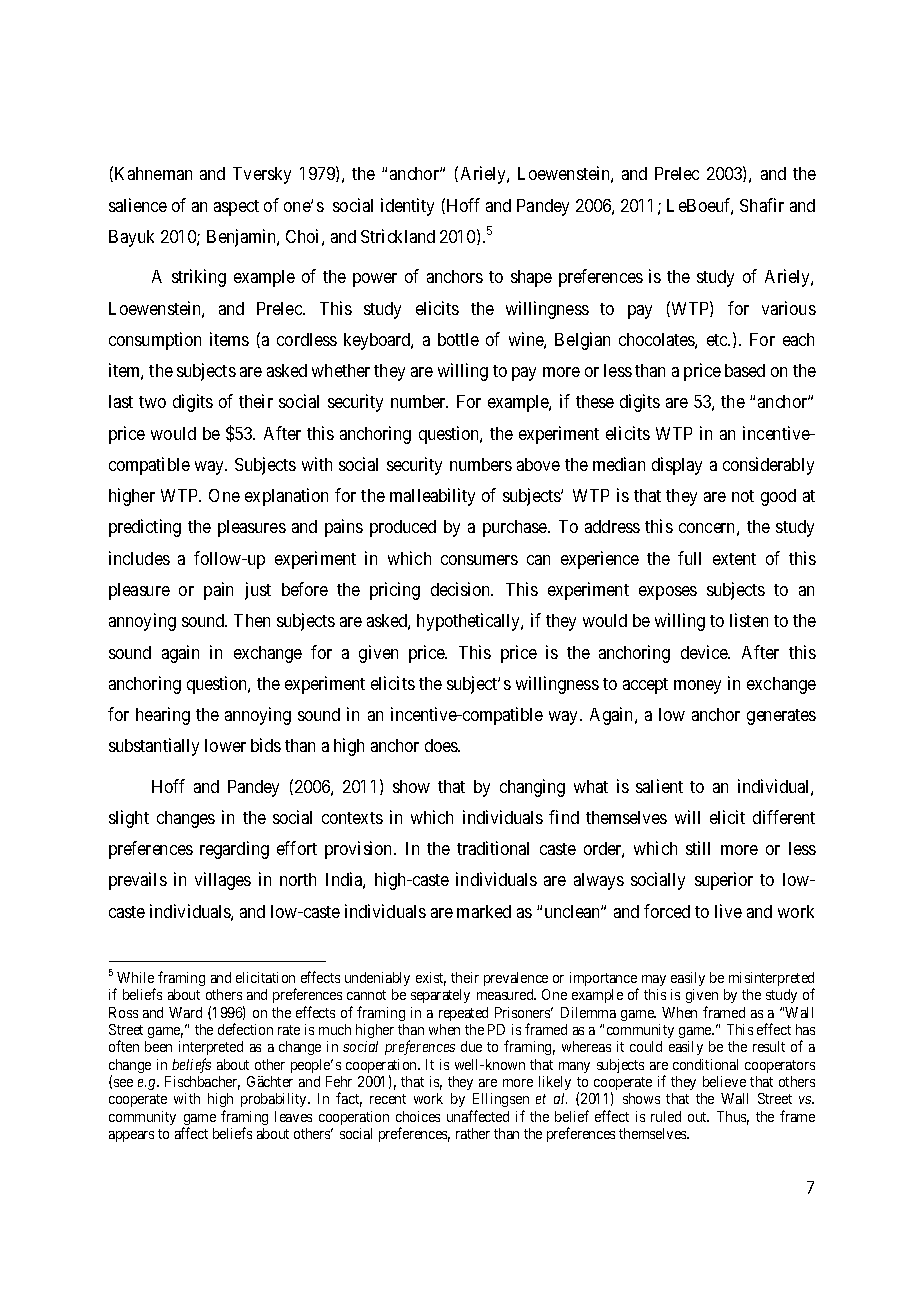 Image resolution: width=924 pixels, height=1308 pixels. I want to click on decision, so click(462, 589).
